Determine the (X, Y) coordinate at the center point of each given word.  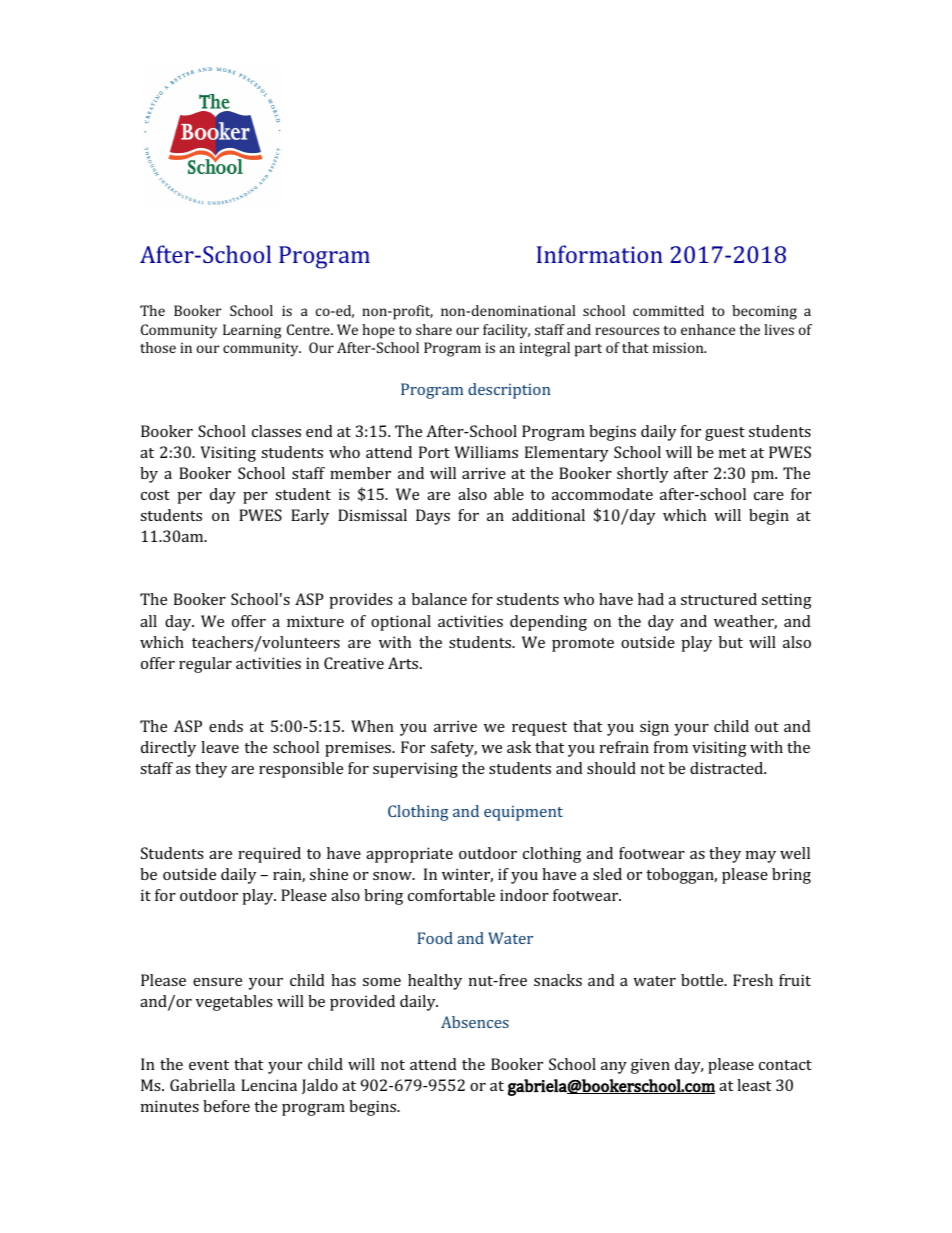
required (269, 855)
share (434, 329)
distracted (728, 768)
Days (433, 517)
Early (310, 517)
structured (719, 599)
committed (668, 310)
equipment (523, 813)
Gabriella (202, 1085)
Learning (252, 331)
